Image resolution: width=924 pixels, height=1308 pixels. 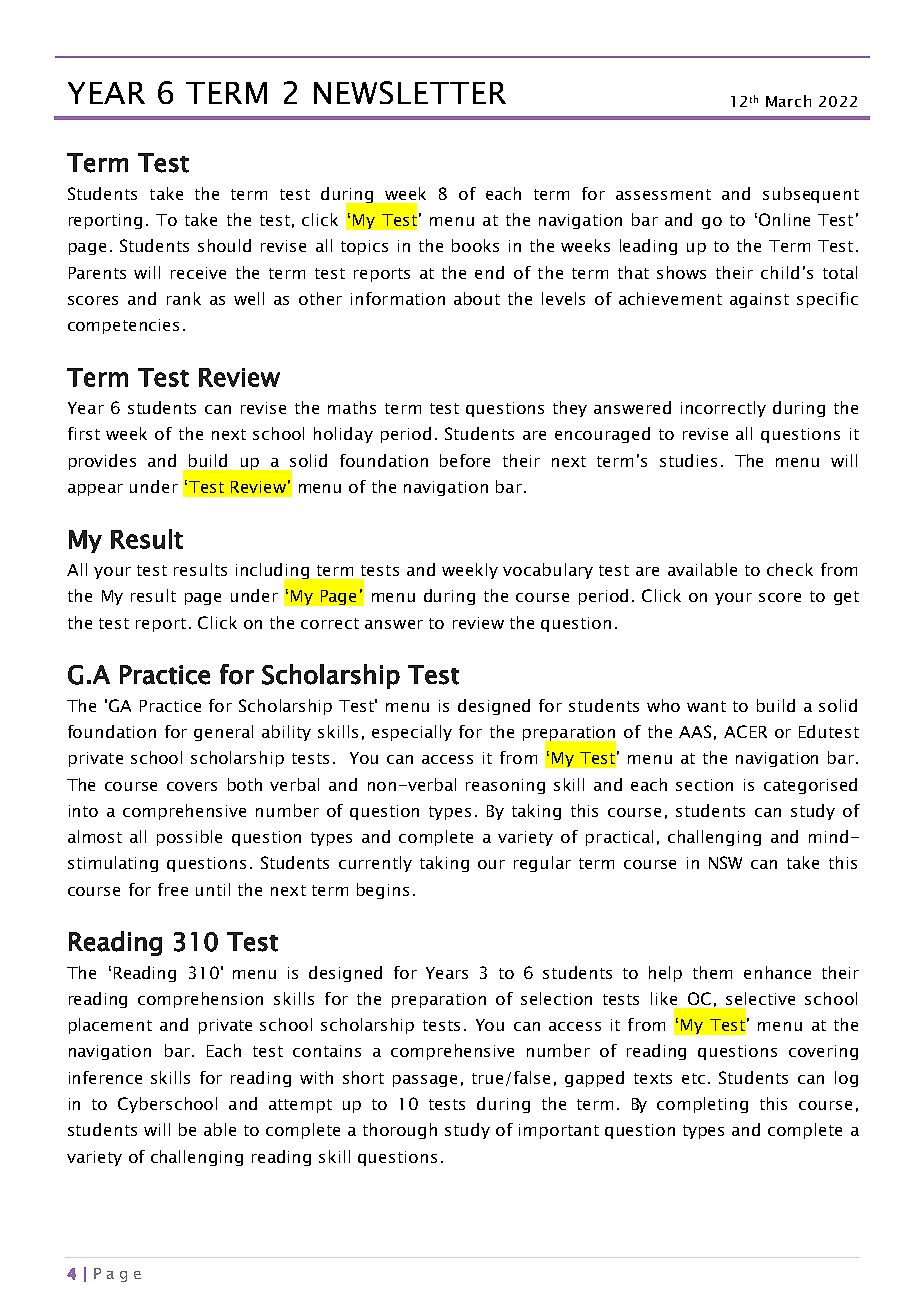 I want to click on check, so click(x=790, y=569).
